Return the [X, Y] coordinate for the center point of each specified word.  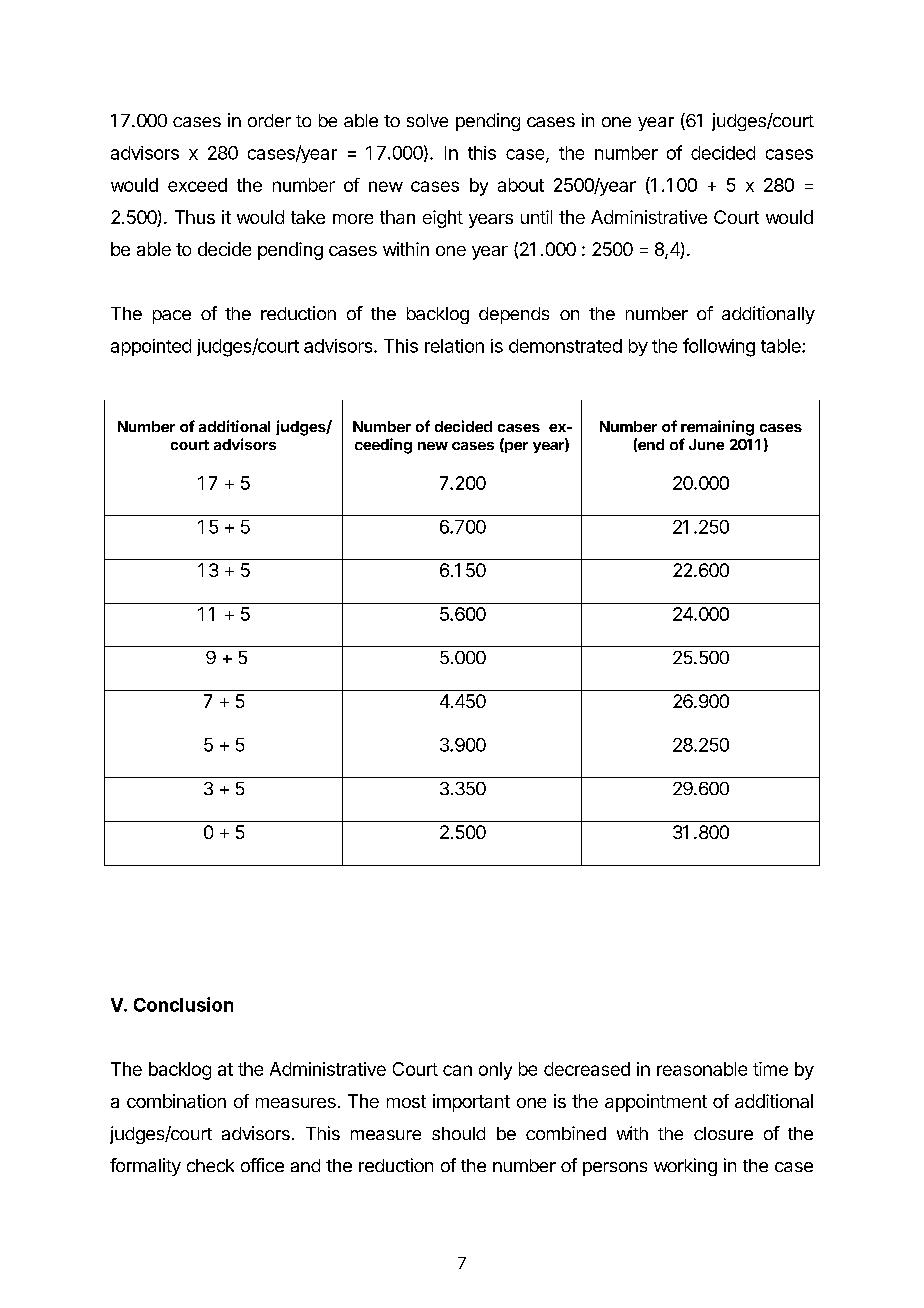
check [210, 1165]
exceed [197, 185]
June [706, 444]
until [536, 217]
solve [427, 120]
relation [454, 346]
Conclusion [183, 1004]
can [457, 1070]
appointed [151, 347]
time [770, 1069]
